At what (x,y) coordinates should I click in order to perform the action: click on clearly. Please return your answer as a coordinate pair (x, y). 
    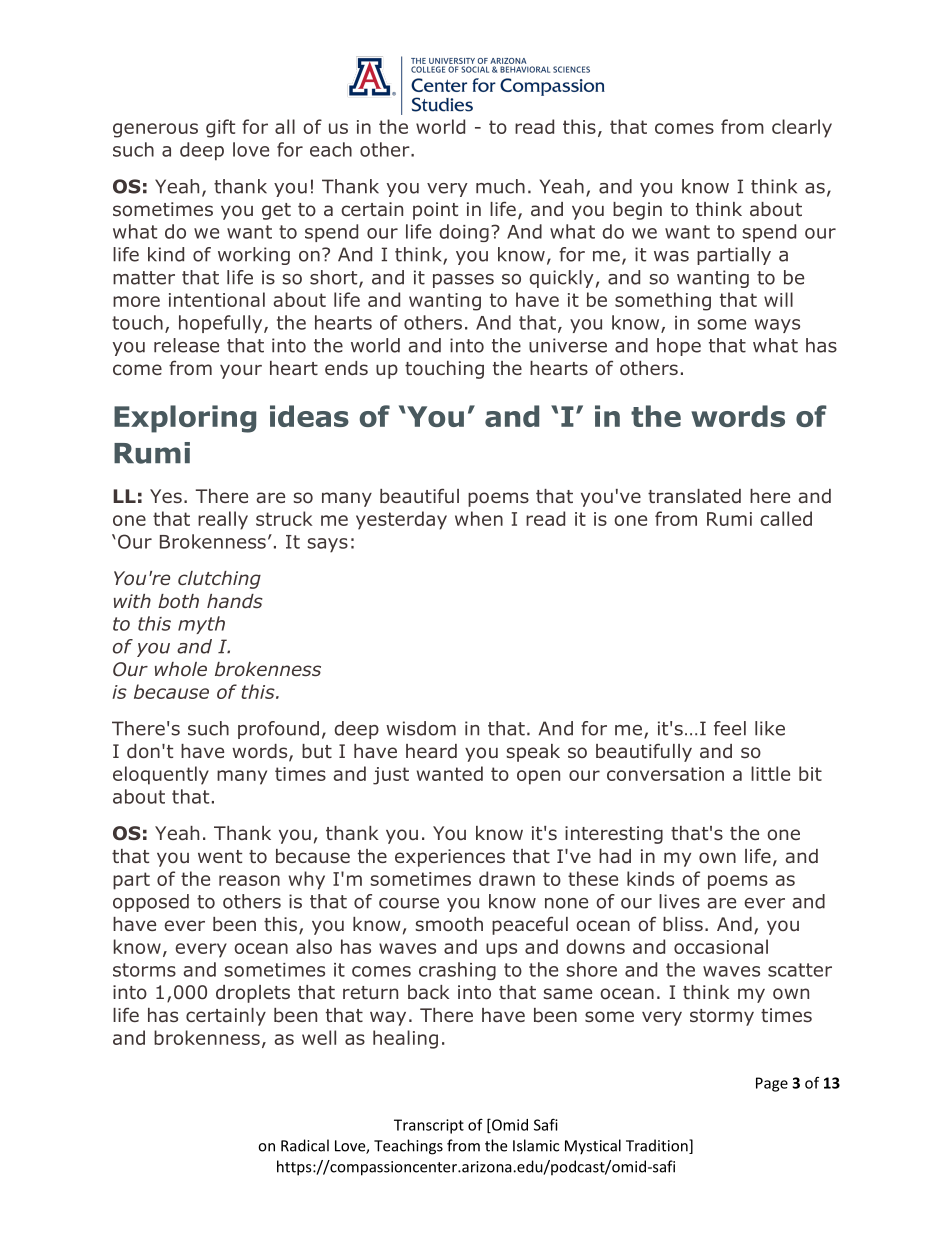
    Looking at the image, I should click on (802, 128).
